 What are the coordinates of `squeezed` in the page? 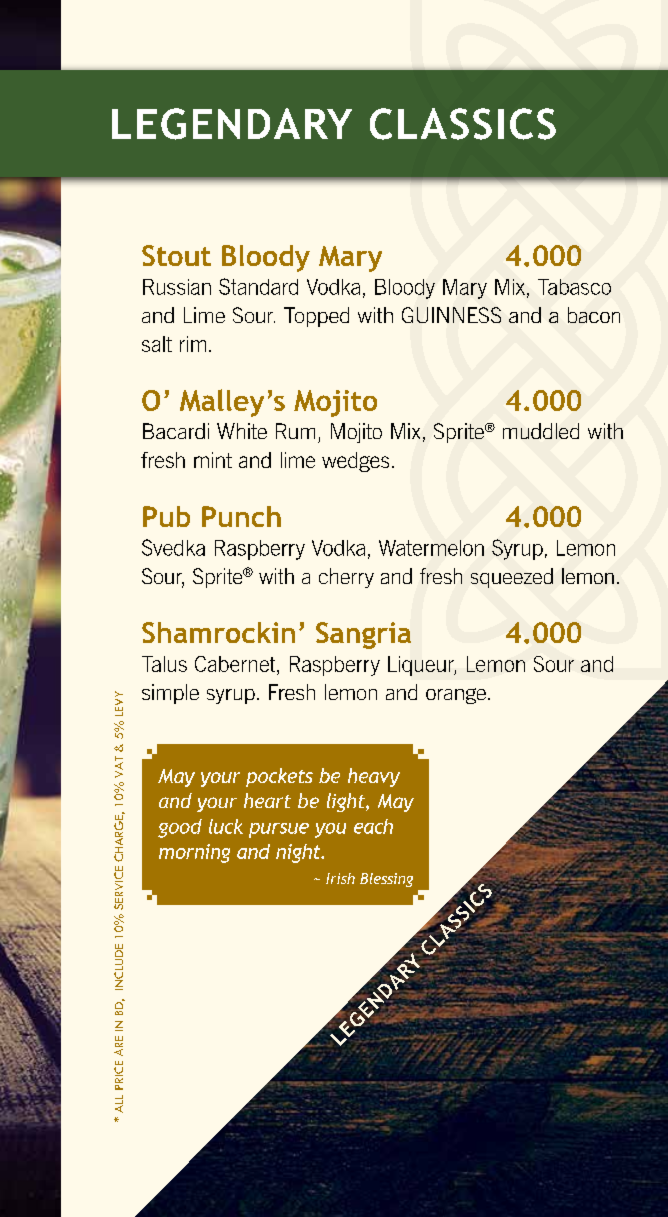 It's located at (512, 578).
